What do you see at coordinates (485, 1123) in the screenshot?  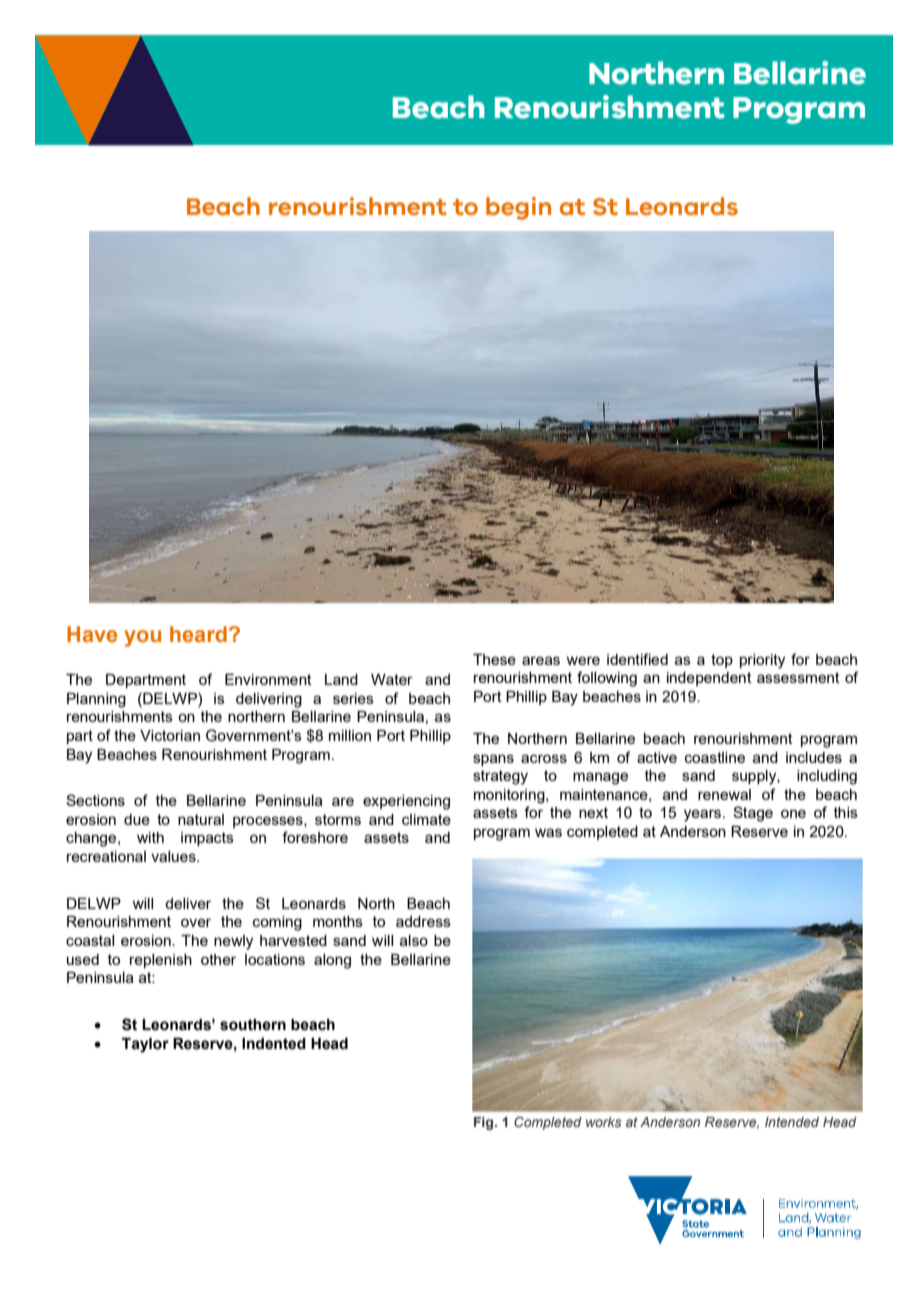 I see `Fig` at bounding box center [485, 1123].
